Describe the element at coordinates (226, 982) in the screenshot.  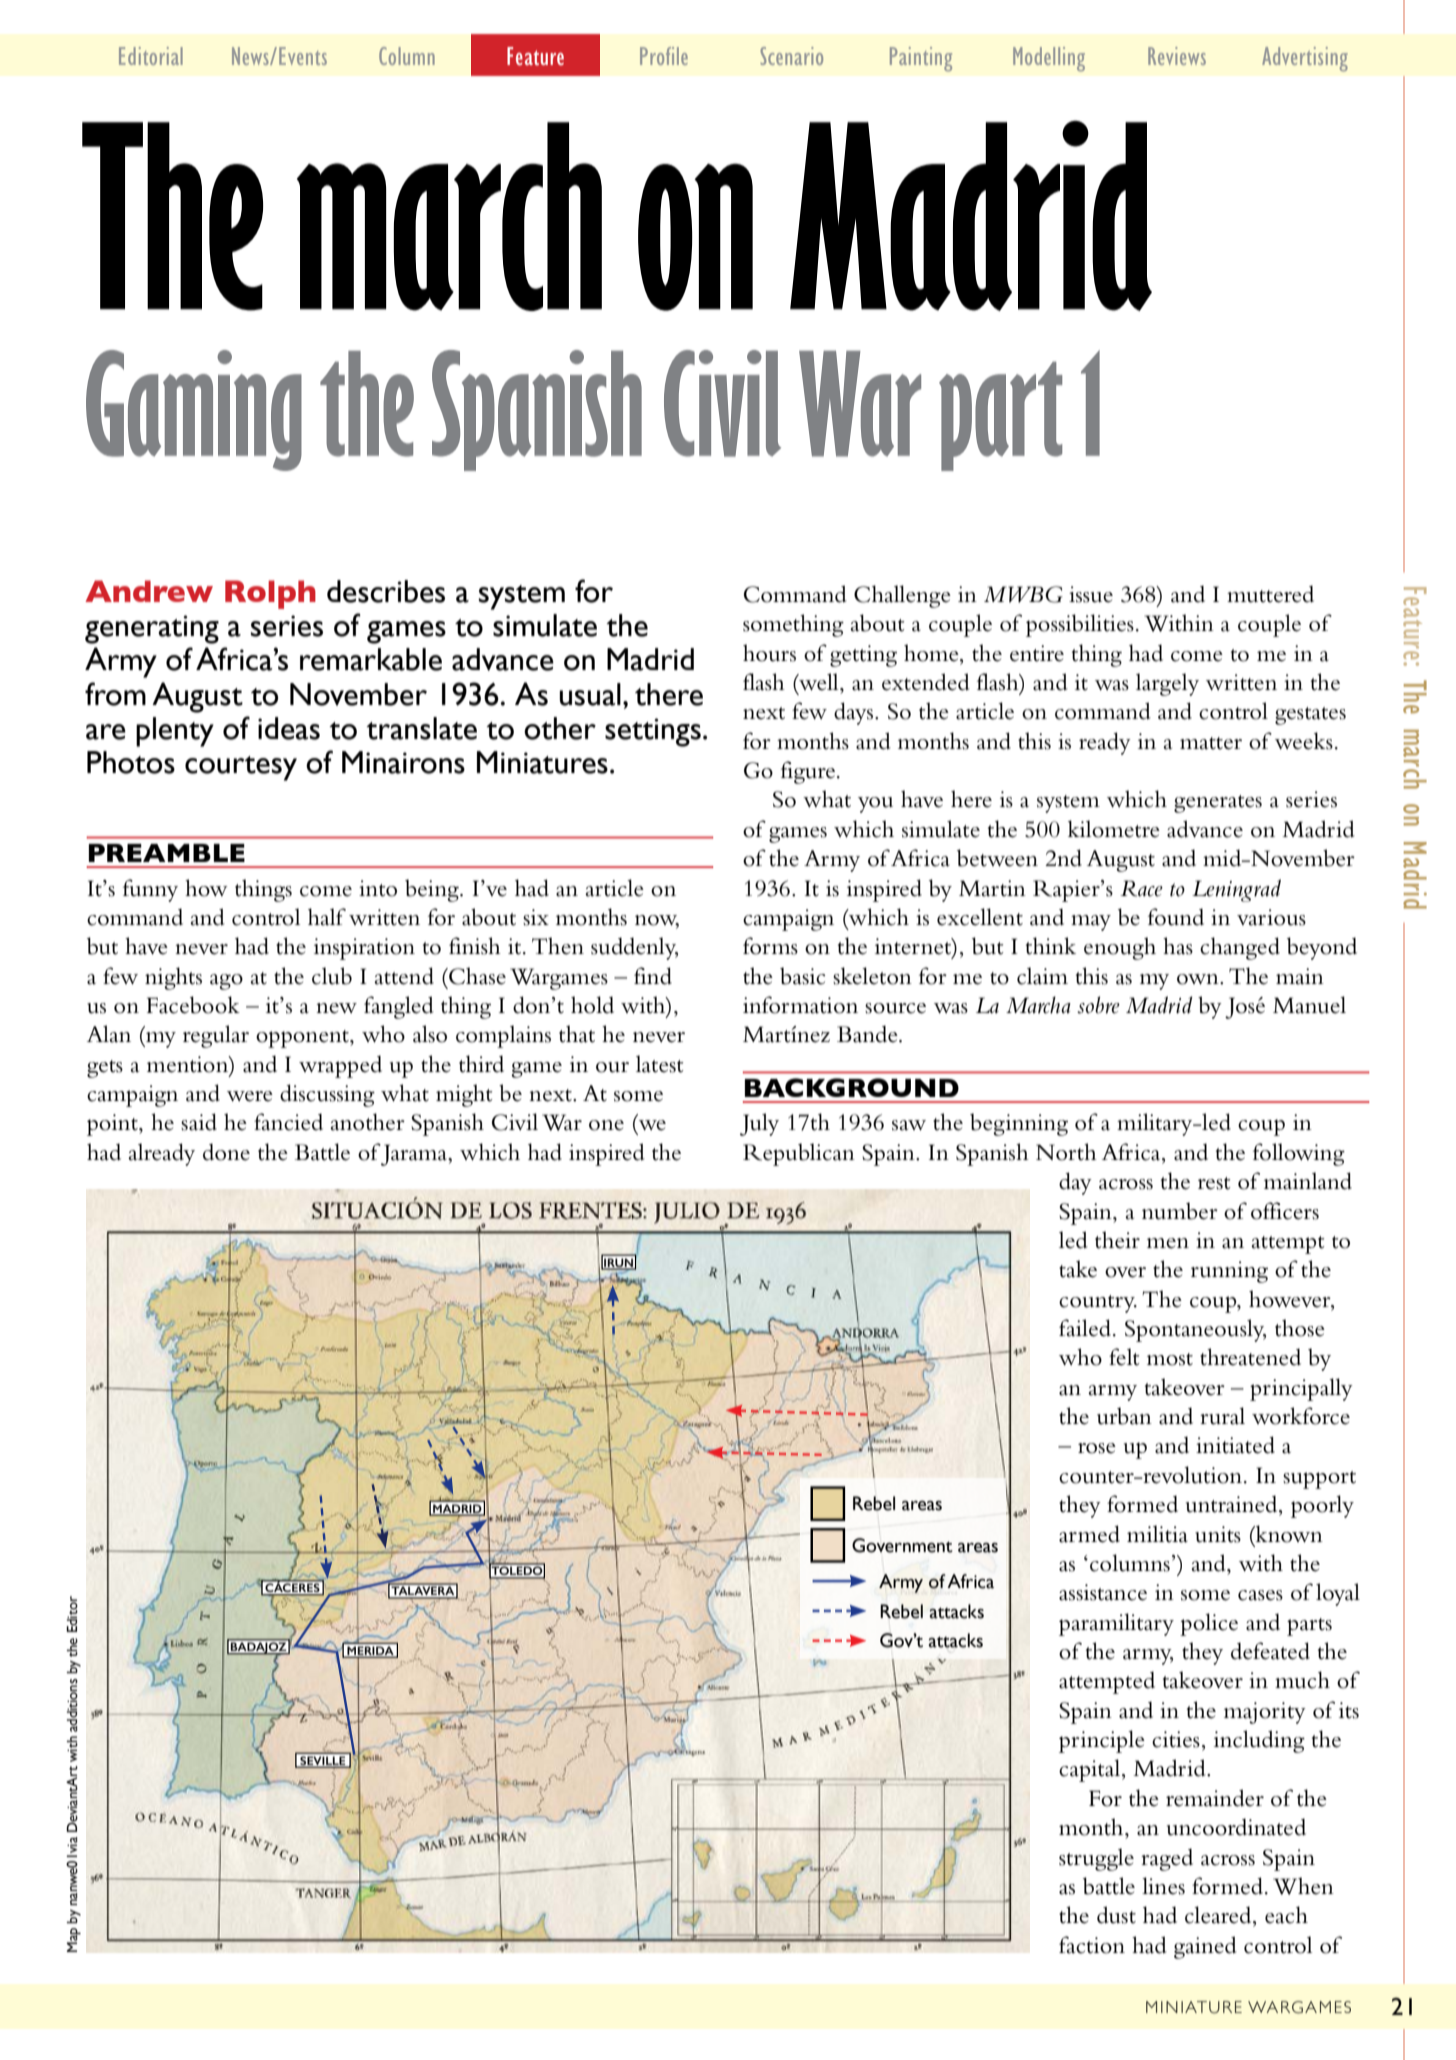
I see `ago` at that location.
